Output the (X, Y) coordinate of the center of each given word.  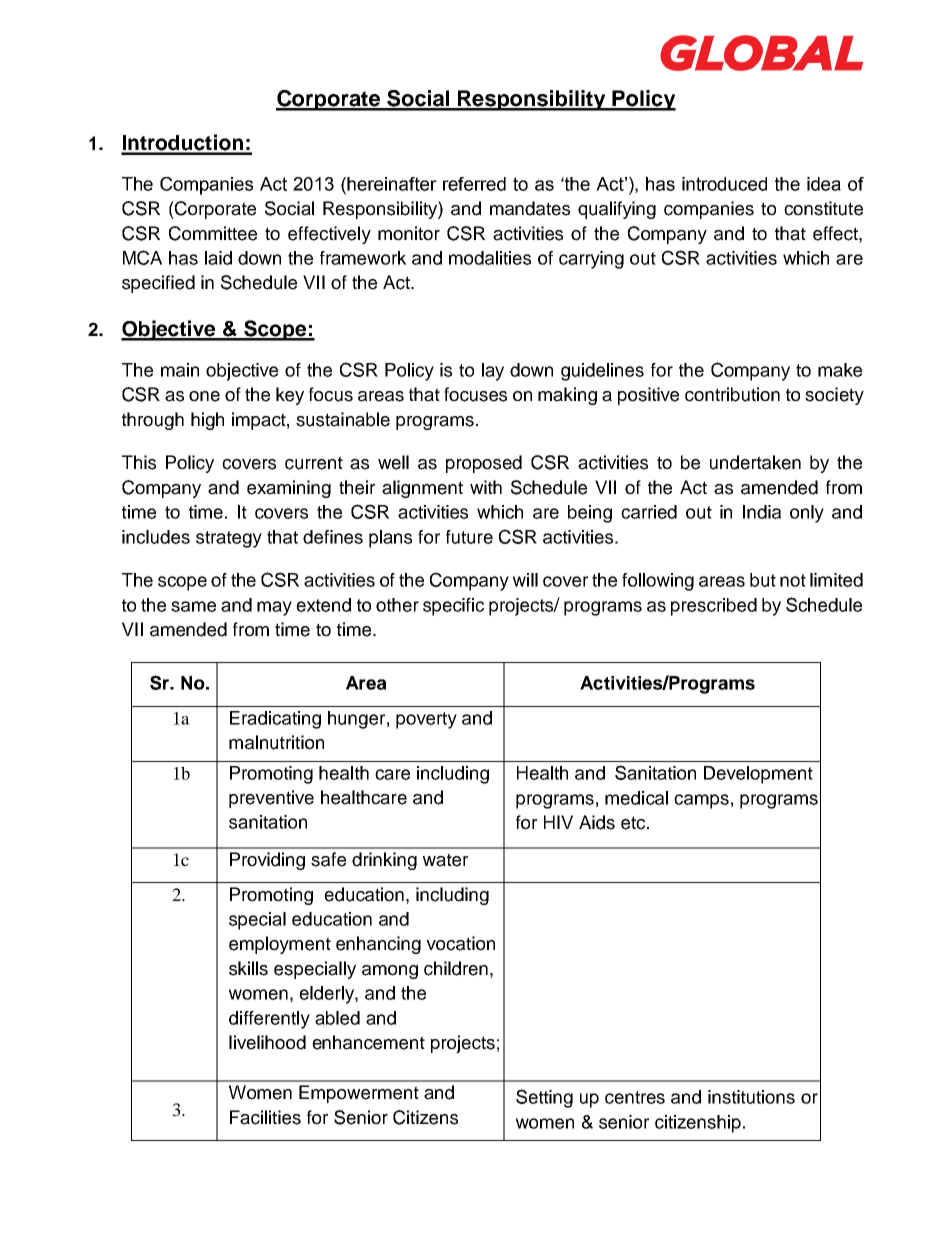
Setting (544, 1098)
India (762, 512)
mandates (530, 208)
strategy (229, 539)
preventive (271, 799)
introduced (724, 184)
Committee (213, 233)
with (486, 487)
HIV (558, 822)
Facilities (265, 1117)
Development (758, 775)
